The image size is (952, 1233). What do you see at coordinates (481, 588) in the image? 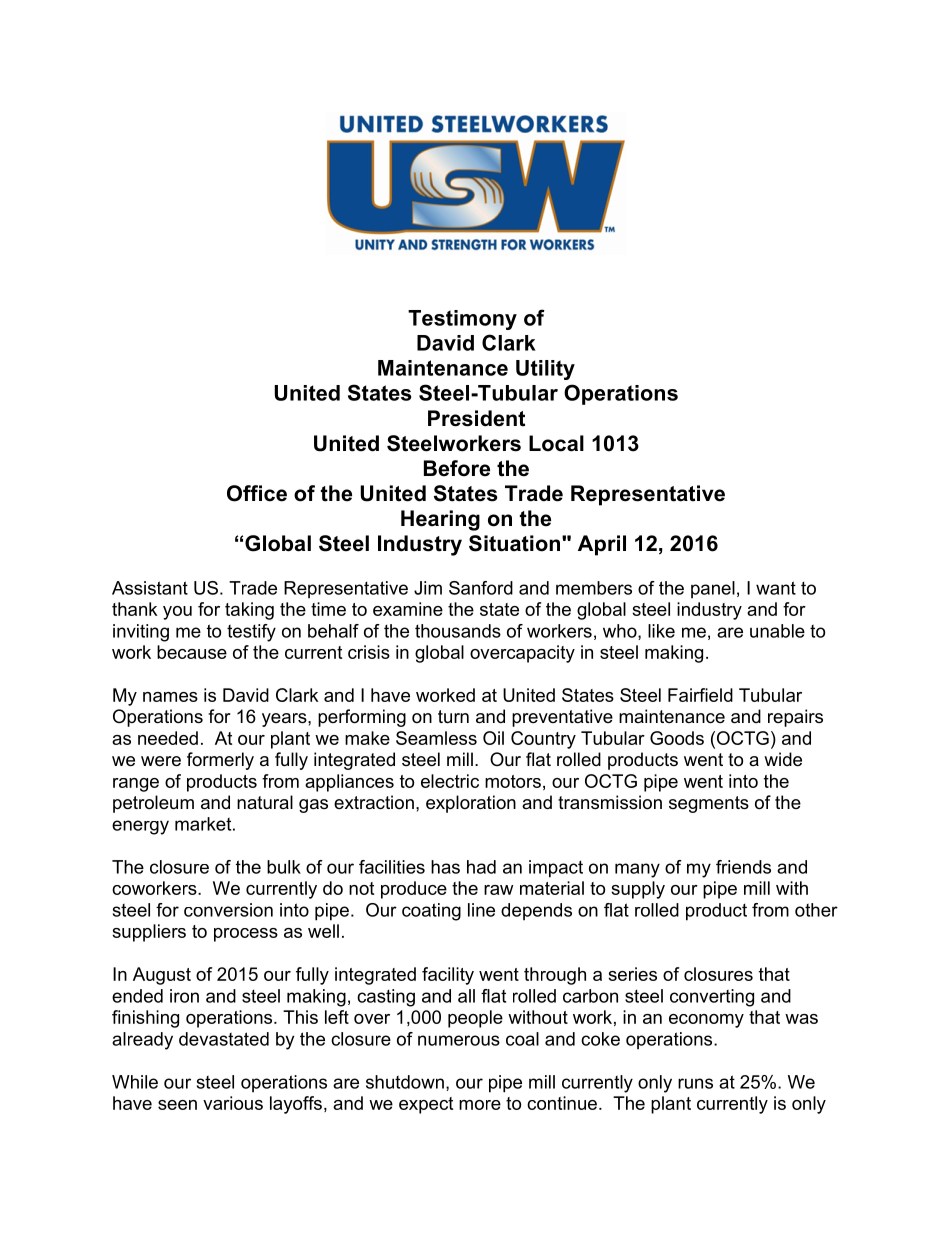
I see `Sanford` at bounding box center [481, 588].
